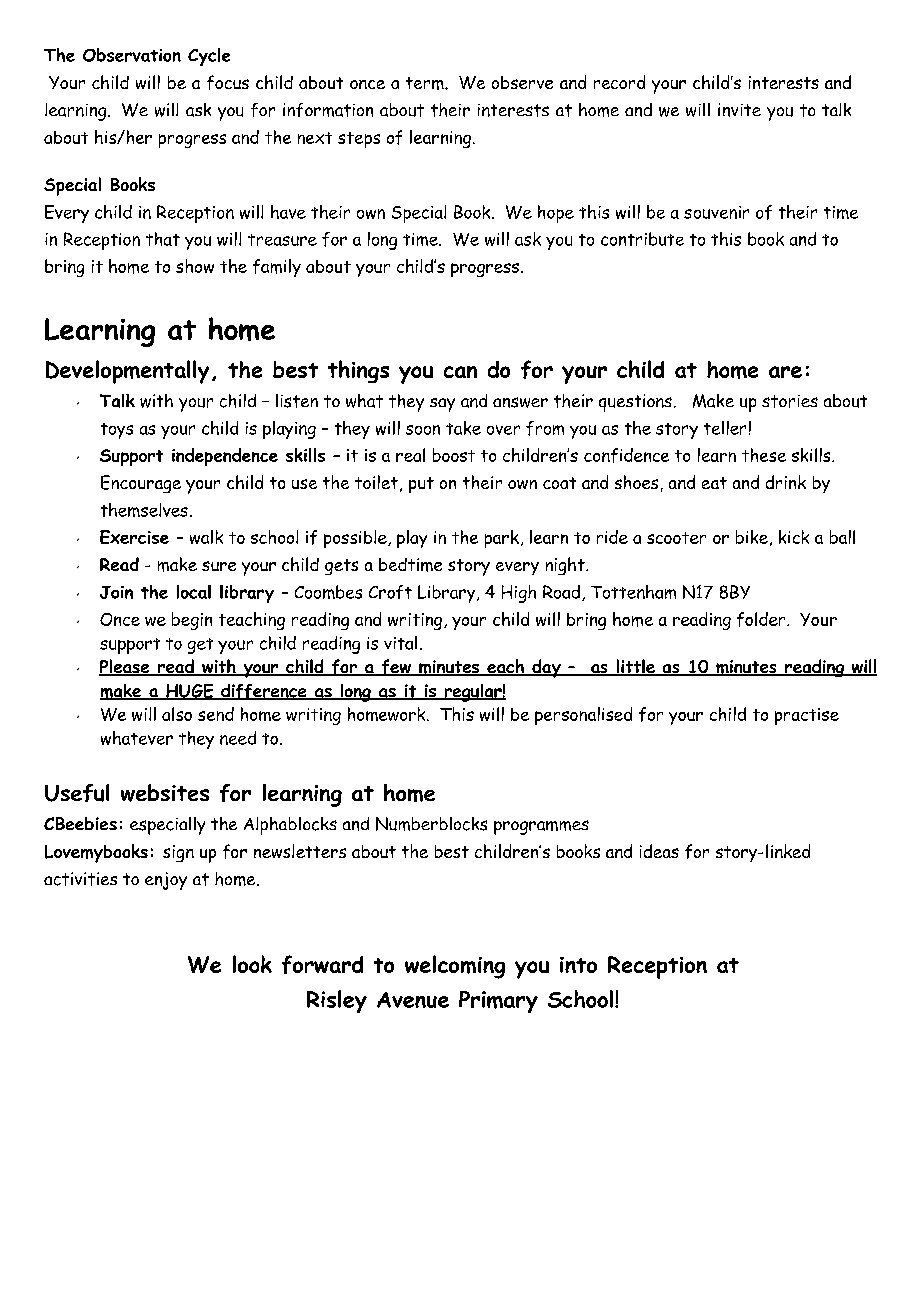  What do you see at coordinates (209, 57) in the image?
I see `Cycle` at bounding box center [209, 57].
